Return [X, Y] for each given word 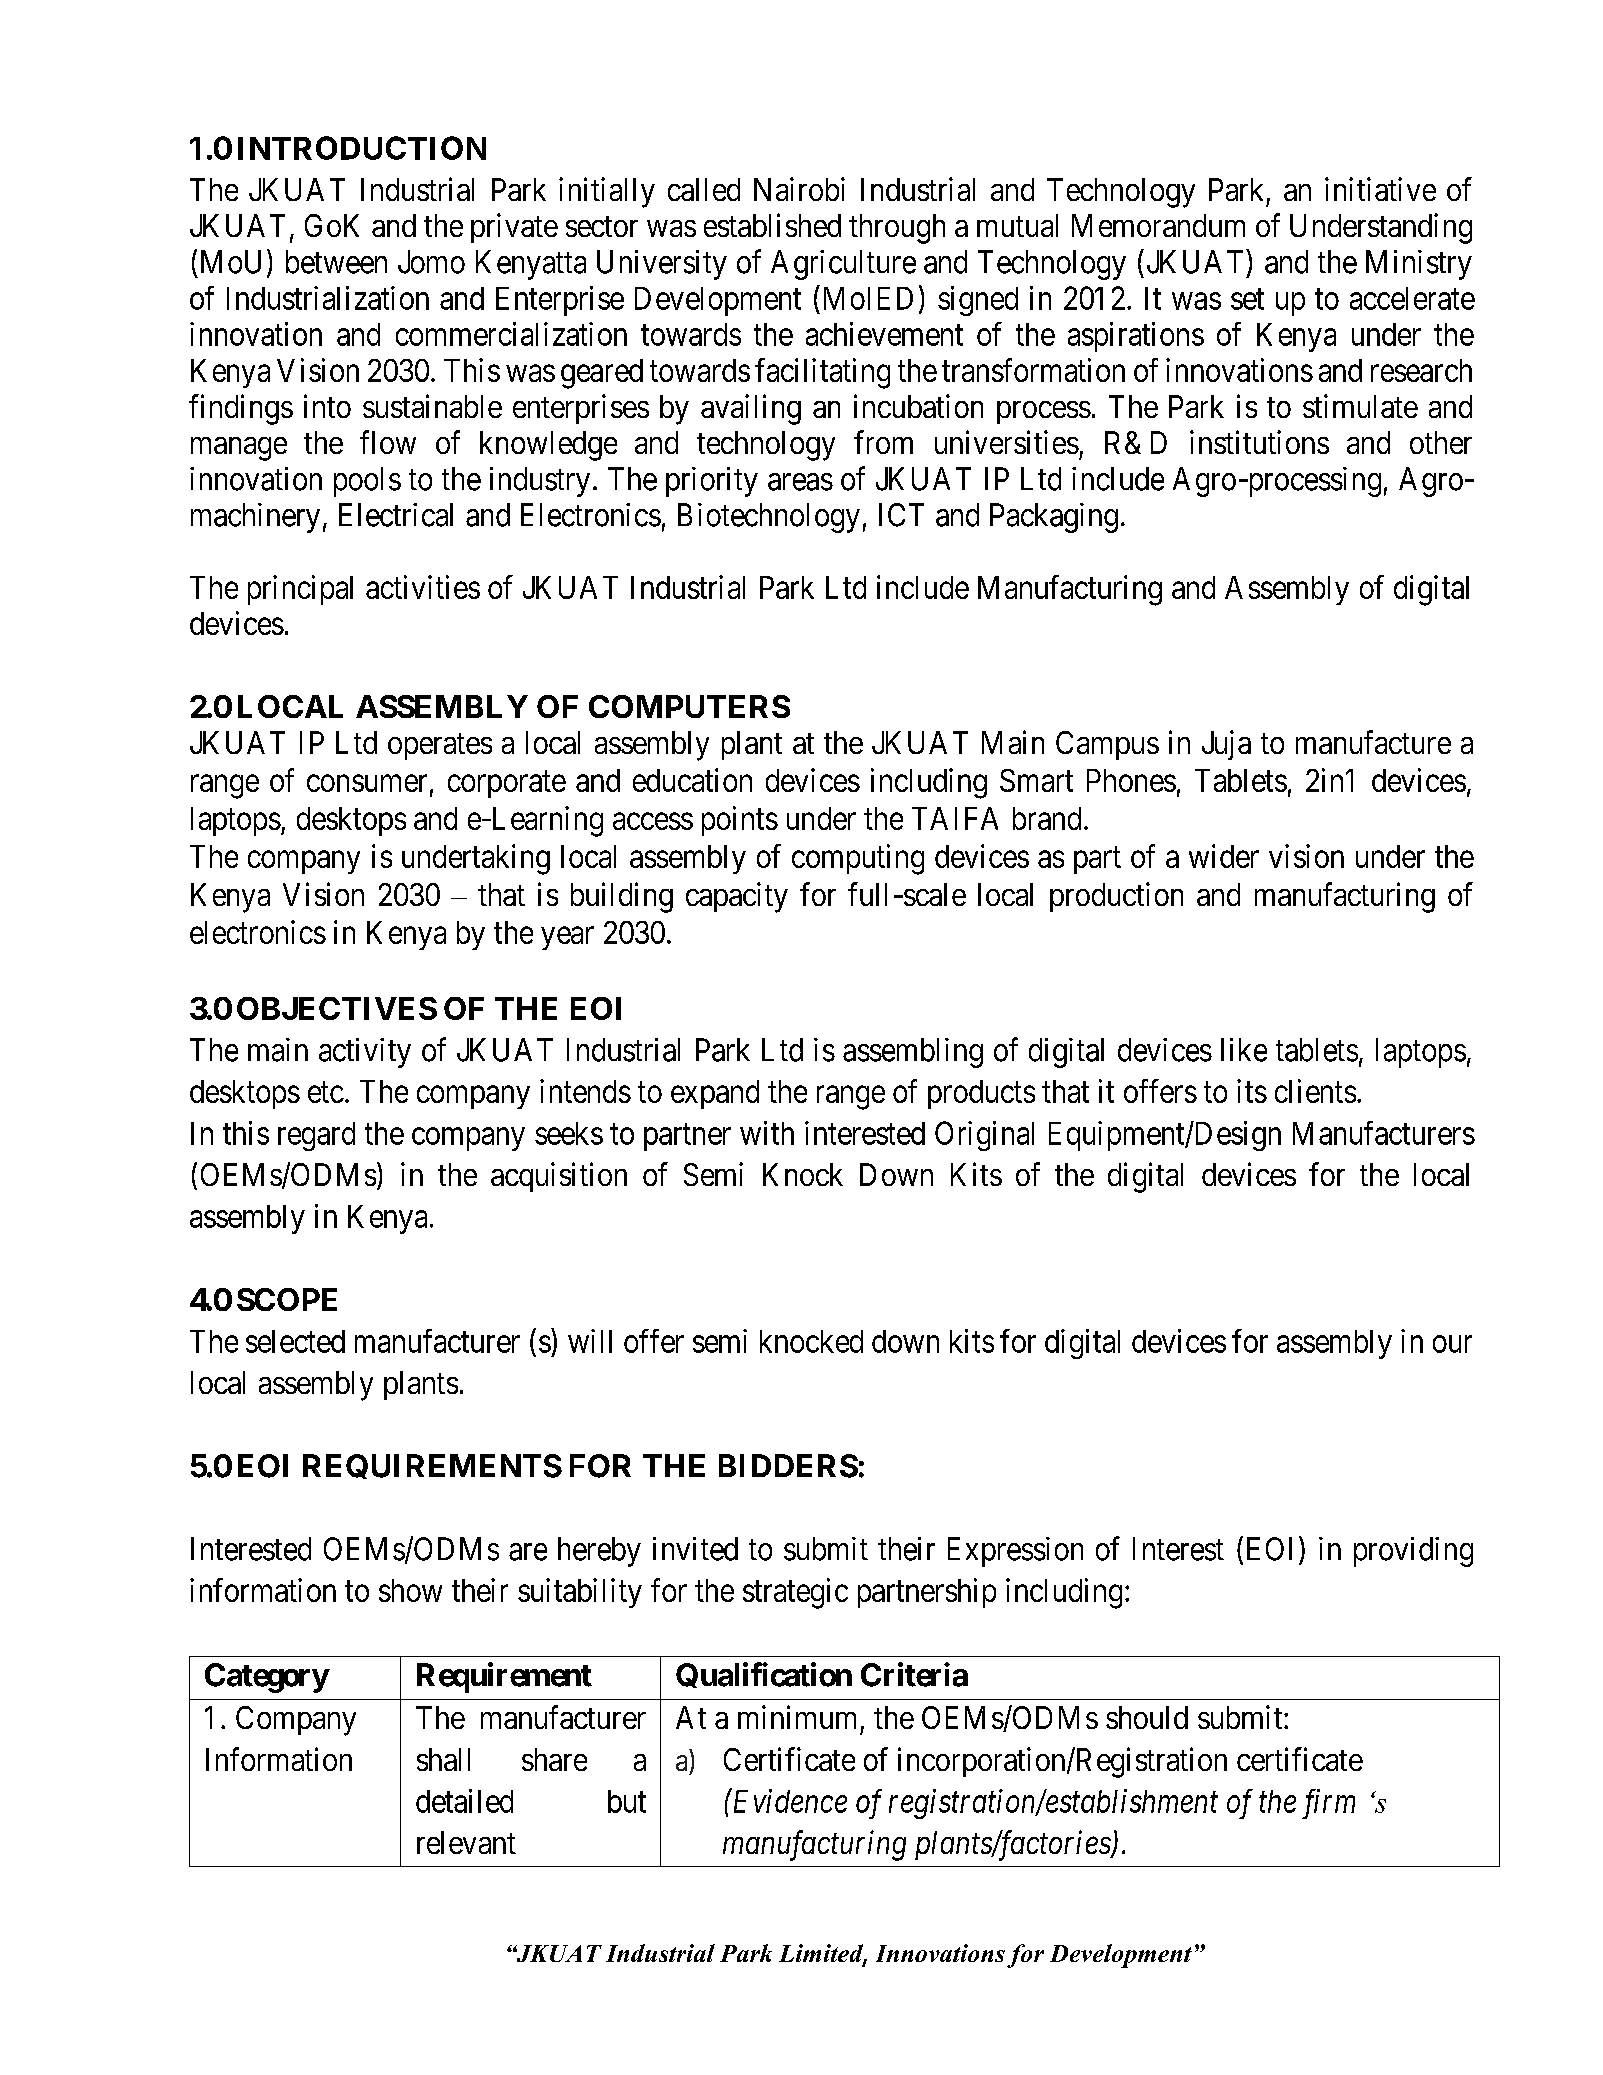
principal [300, 590]
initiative [1380, 189]
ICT [901, 515]
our [1452, 1344]
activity [365, 1053]
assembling [913, 1053]
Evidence [788, 1800]
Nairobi [799, 189]
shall [443, 1759]
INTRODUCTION [362, 148]
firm [1328, 1804]
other [1441, 442]
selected [295, 1341]
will [590, 1341]
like [1244, 1050]
